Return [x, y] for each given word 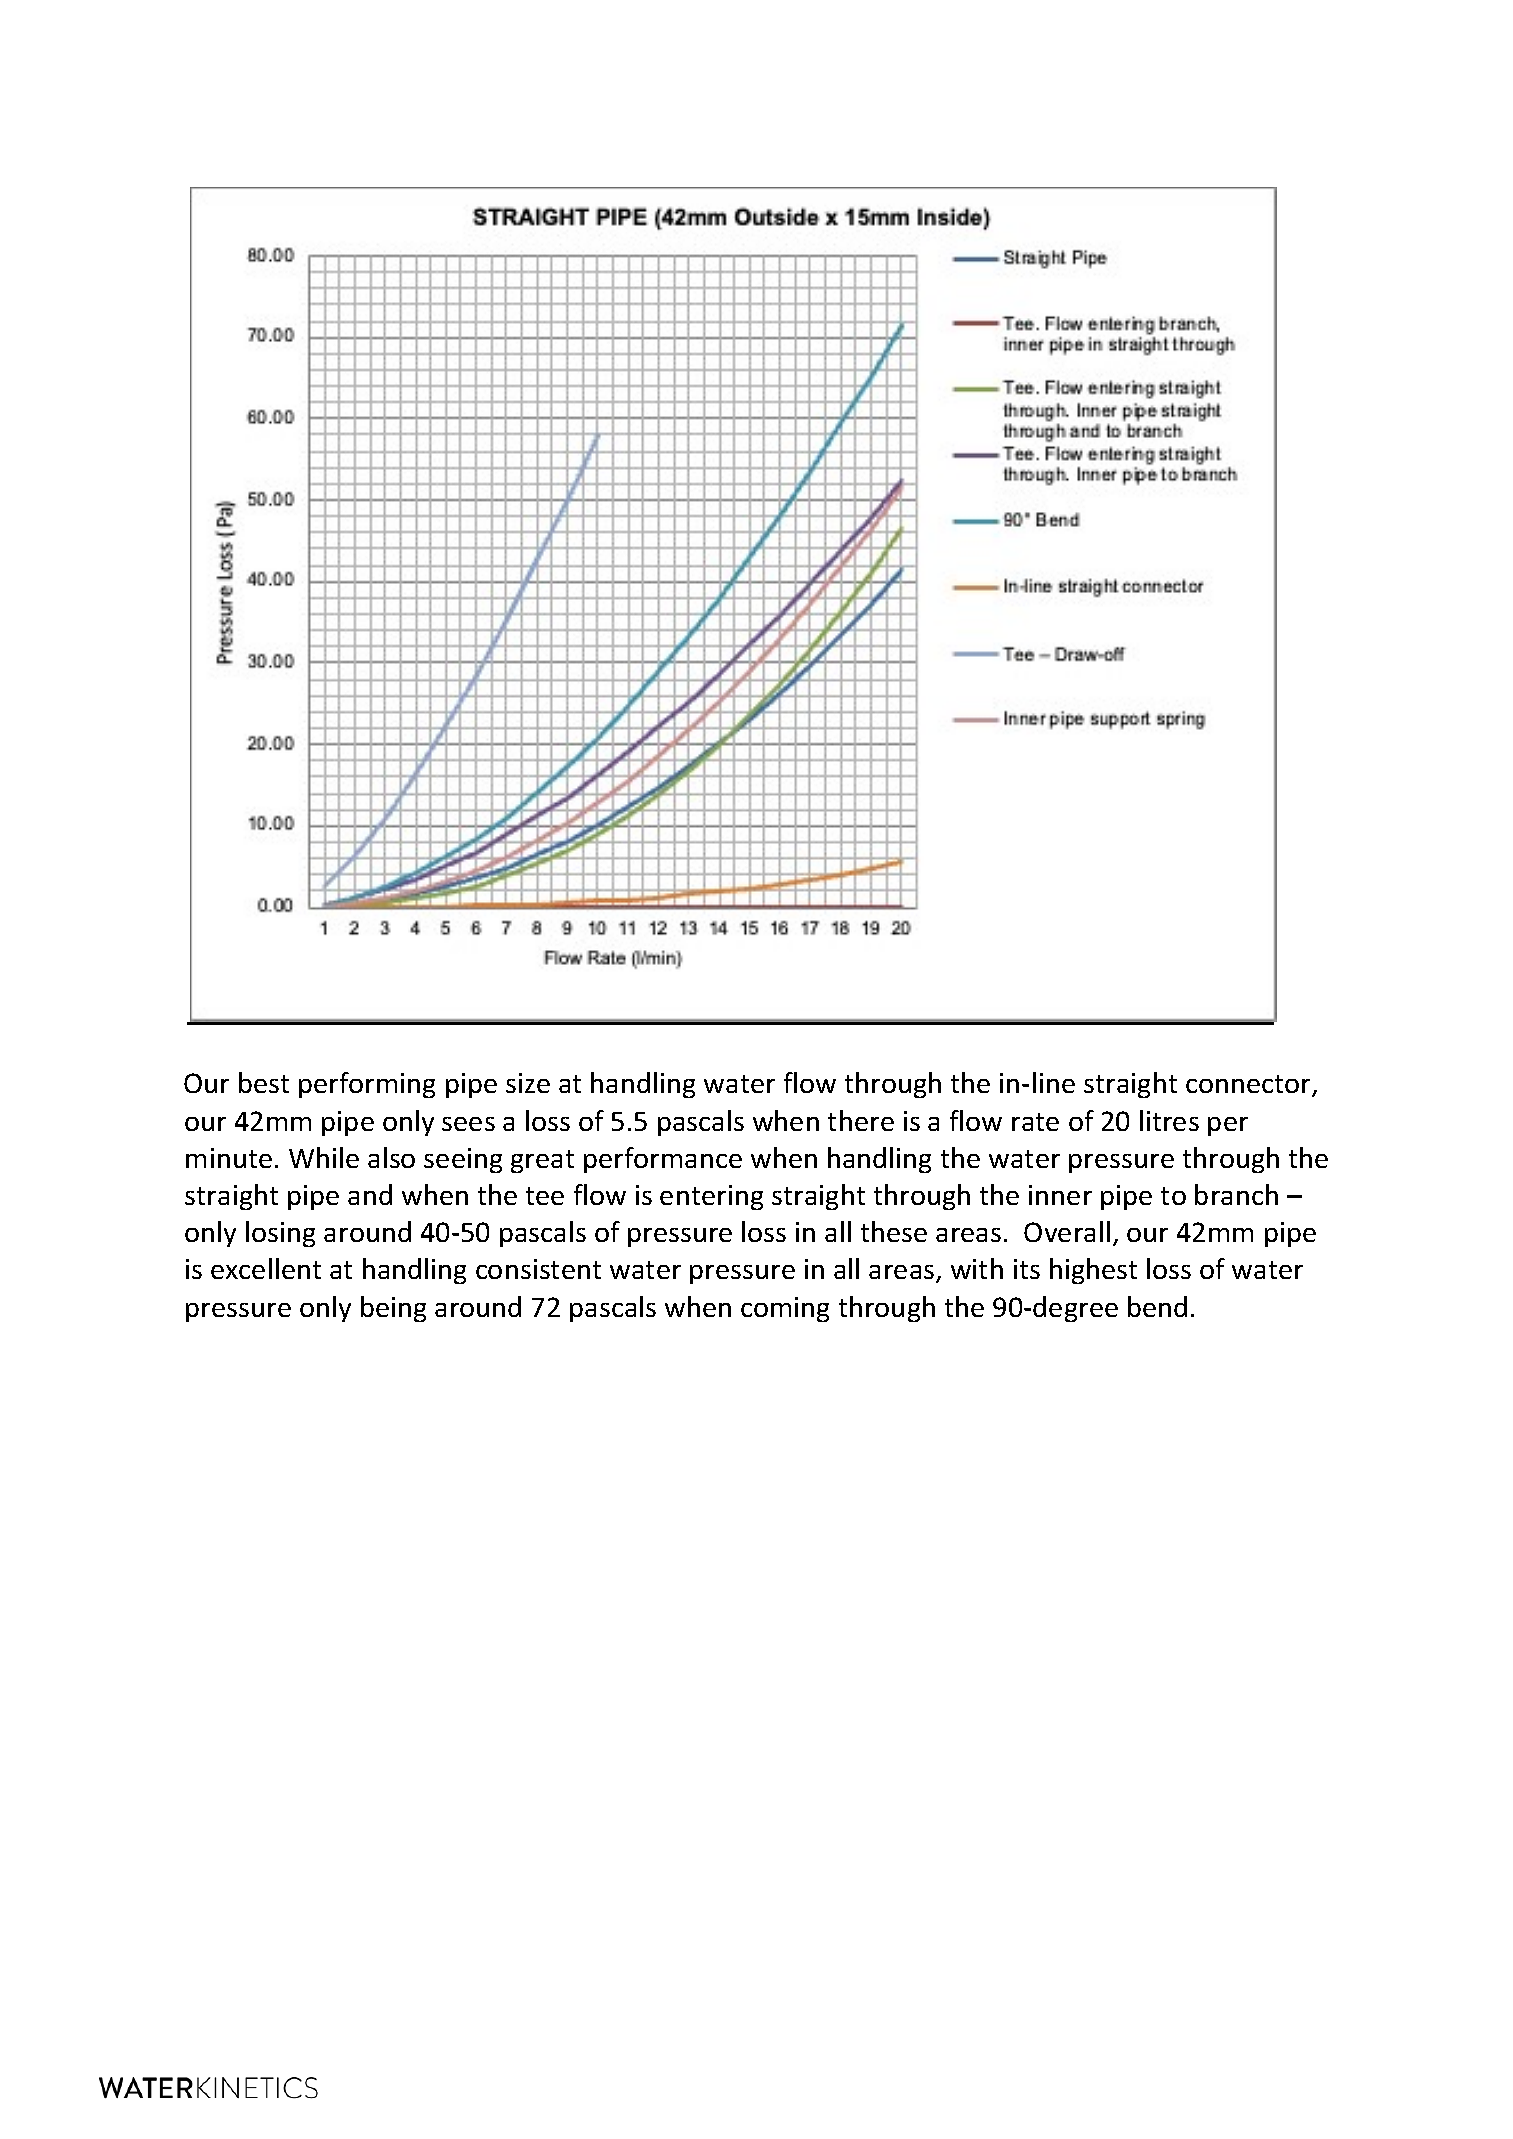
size [528, 1083]
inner [1060, 1195]
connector [1249, 1086]
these [894, 1231]
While [324, 1157]
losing [280, 1234]
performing [367, 1085]
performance [663, 1160]
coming [785, 1309]
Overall [1067, 1231]
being [393, 1309]
